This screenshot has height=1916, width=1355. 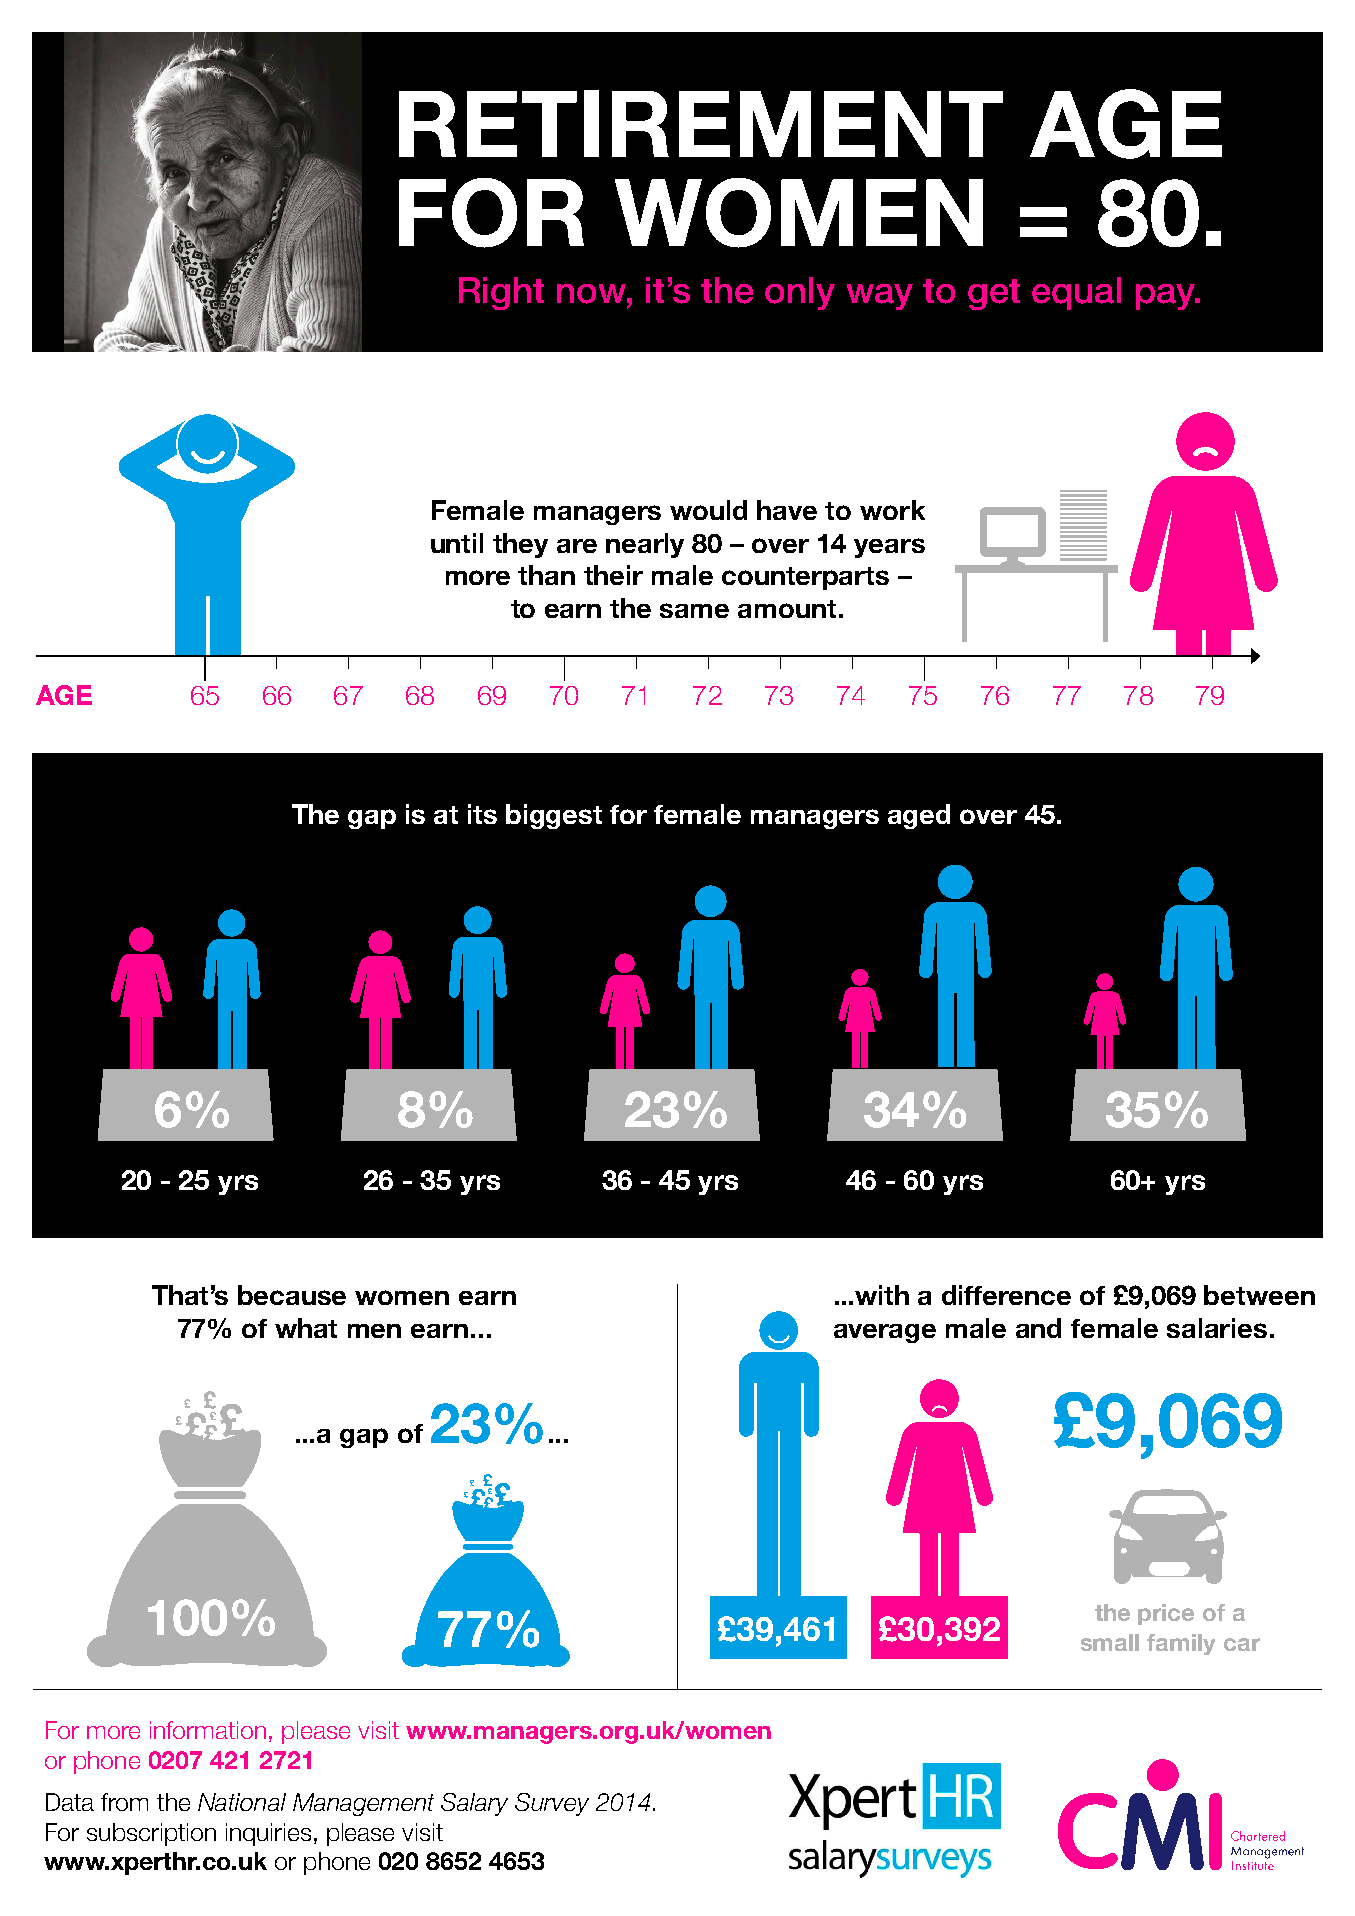 I want to click on biggest, so click(x=554, y=816).
